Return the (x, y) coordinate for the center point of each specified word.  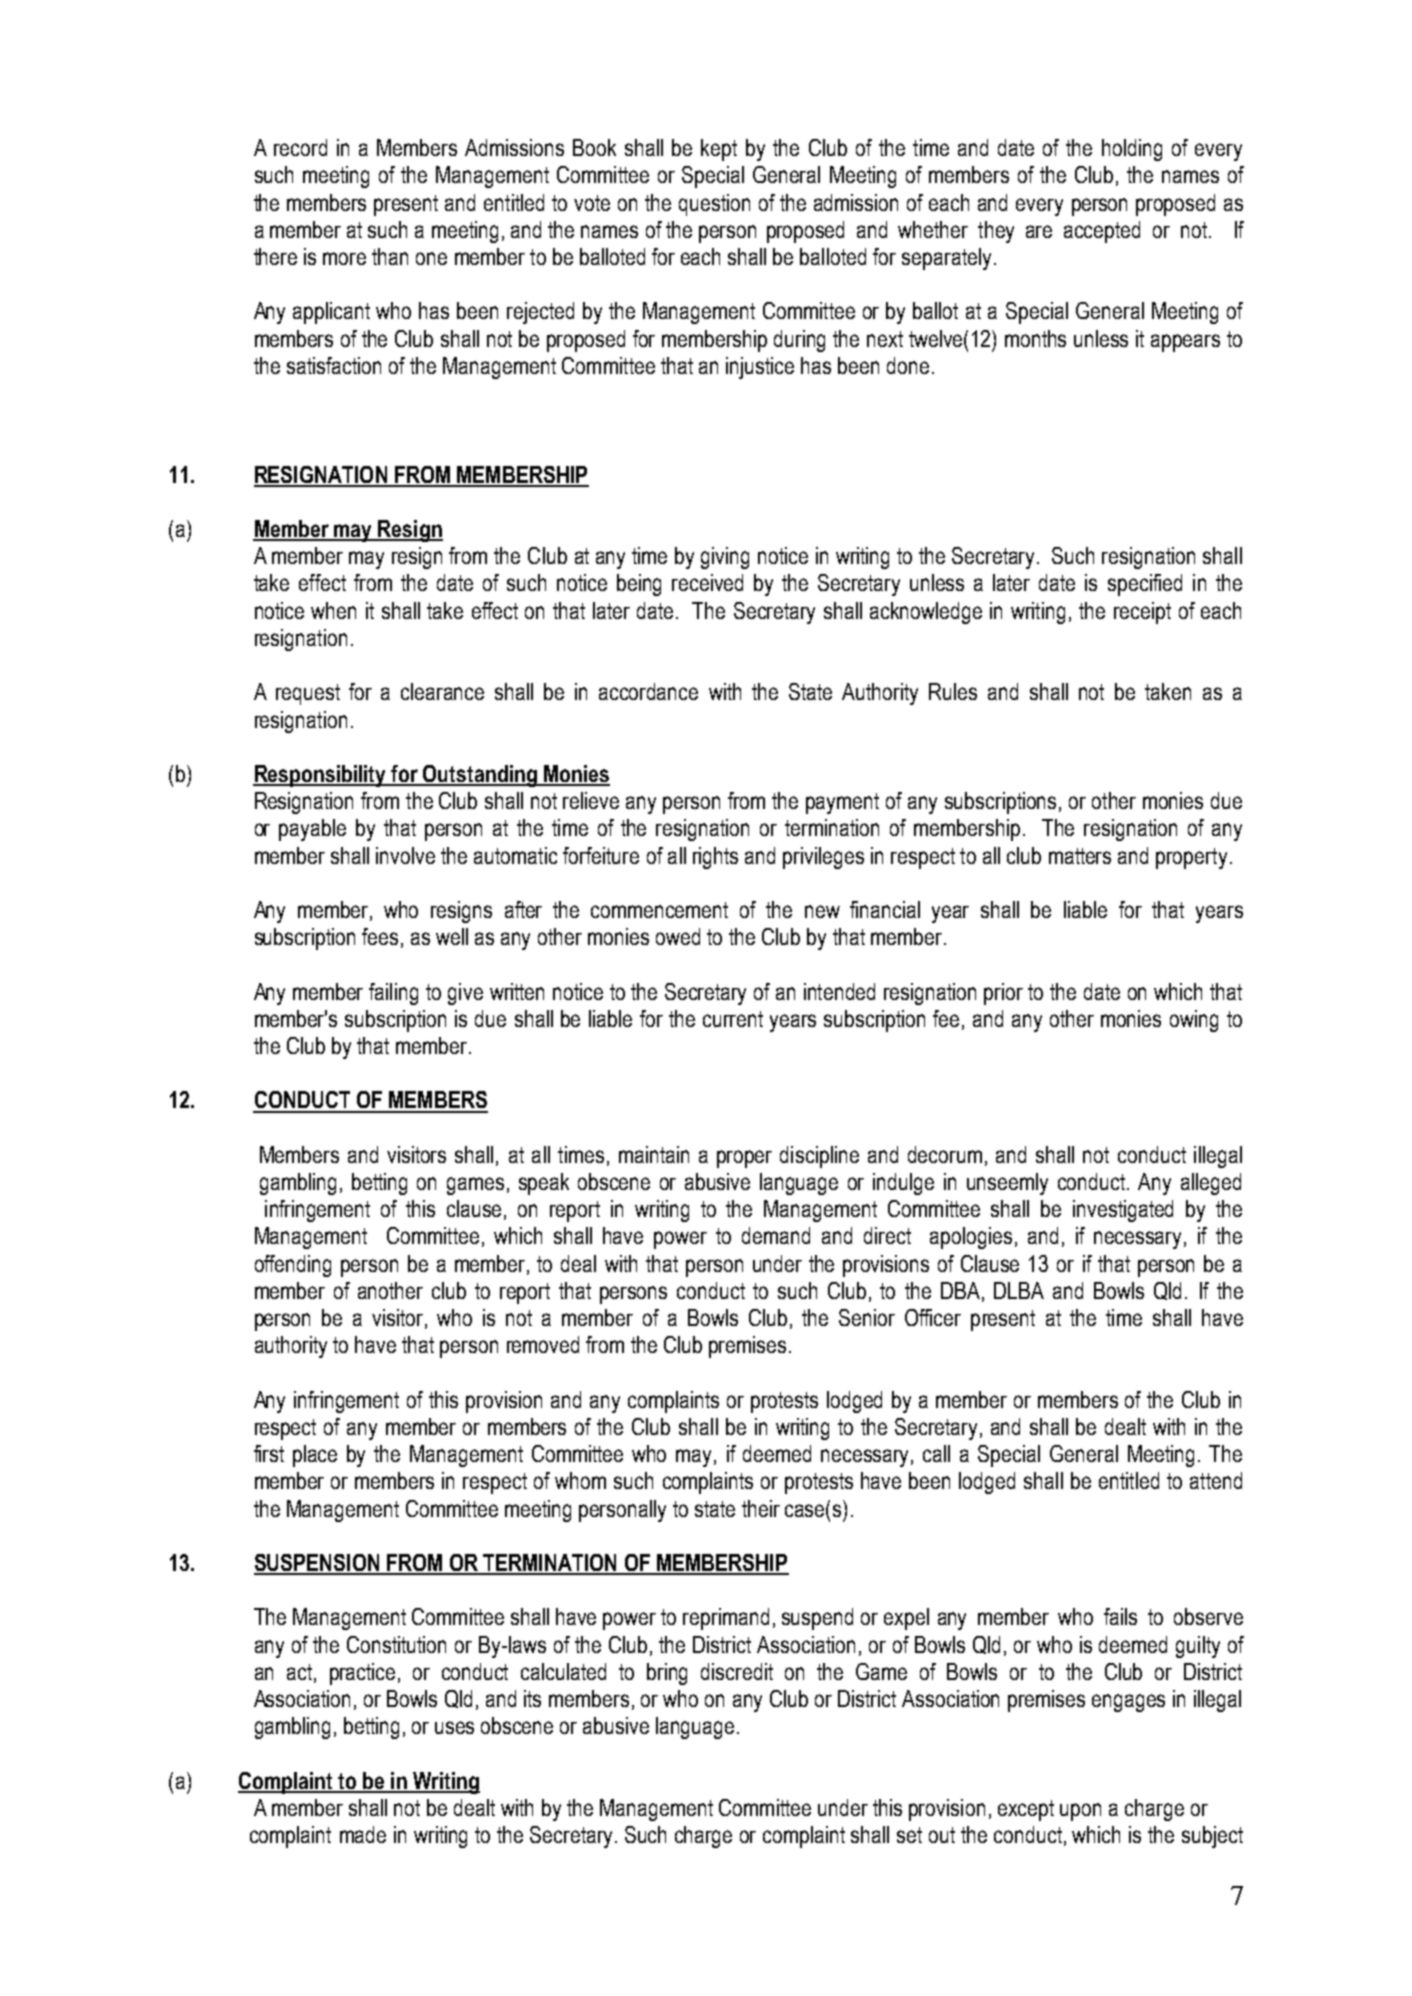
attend (1216, 1480)
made (363, 1834)
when (333, 610)
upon (1080, 1812)
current (733, 1019)
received (707, 582)
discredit (737, 1671)
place (315, 1456)
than (390, 256)
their (761, 1508)
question (714, 205)
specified (1145, 585)
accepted (1102, 232)
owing (1194, 1021)
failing (393, 994)
